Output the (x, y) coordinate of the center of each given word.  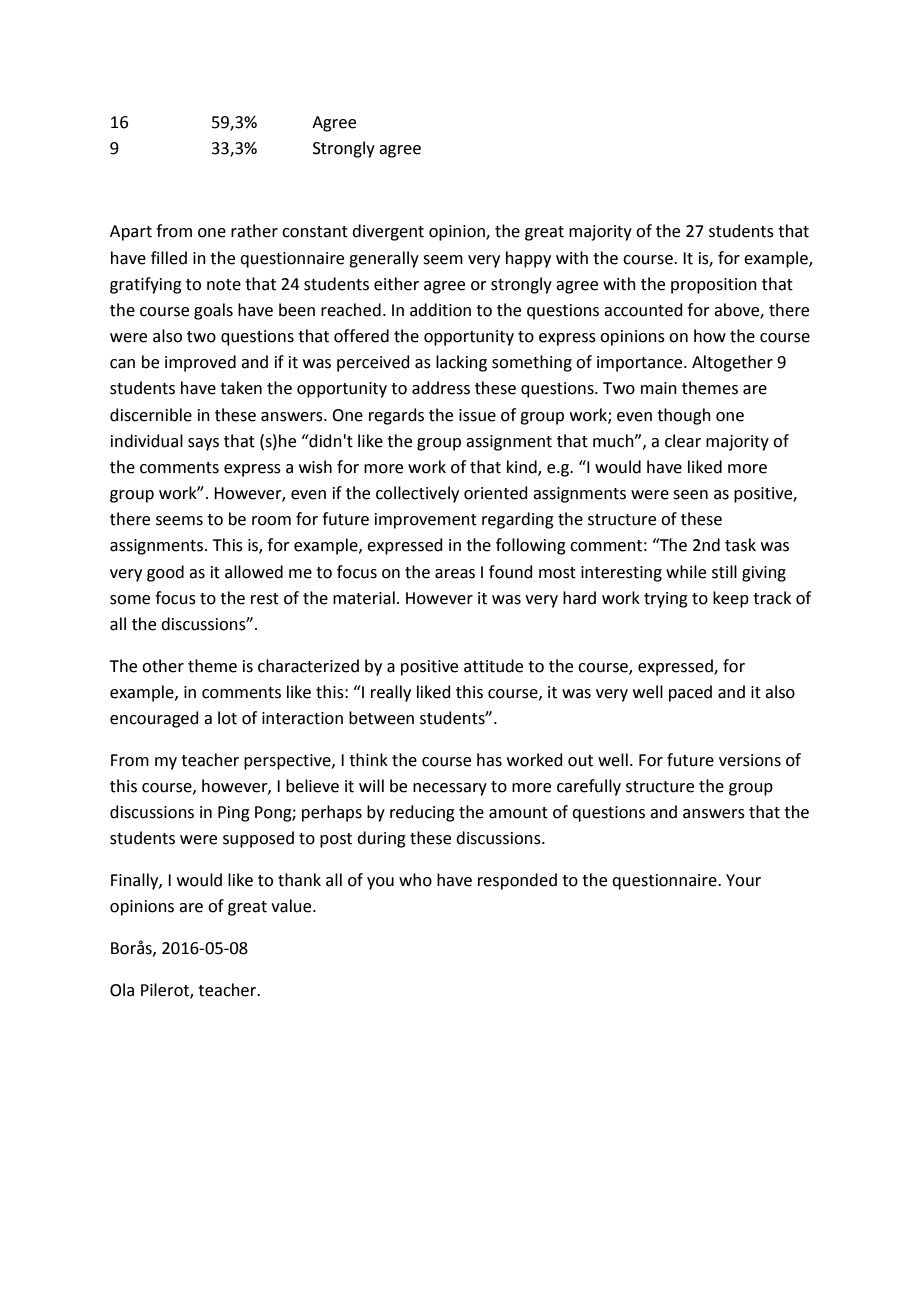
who (415, 880)
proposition (714, 286)
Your (743, 880)
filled (169, 258)
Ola (122, 990)
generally (384, 259)
